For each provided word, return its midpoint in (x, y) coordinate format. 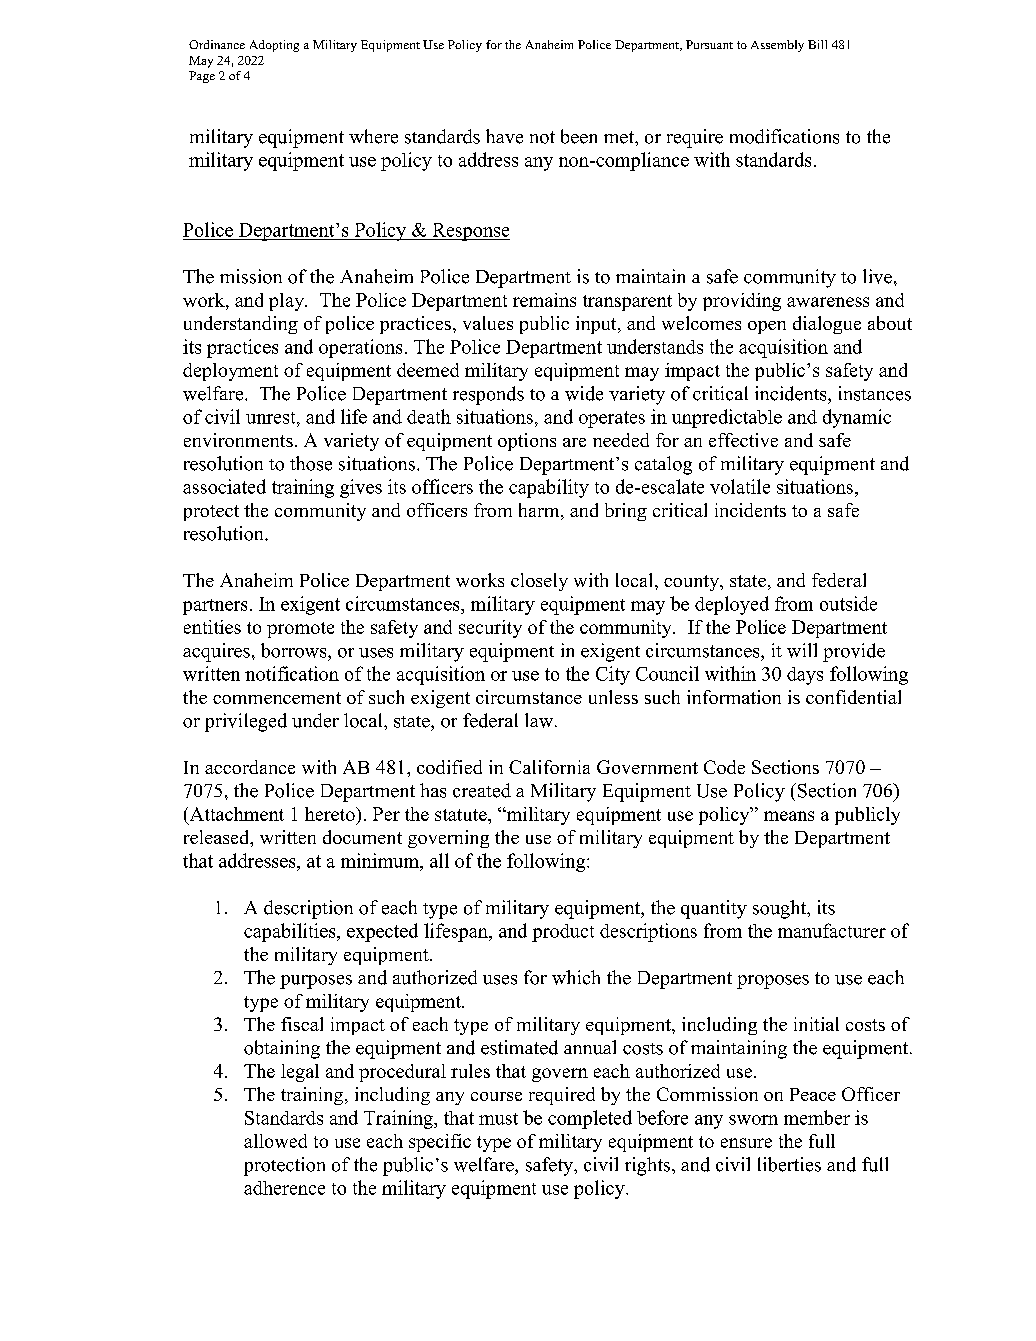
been (579, 136)
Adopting (274, 46)
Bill (817, 44)
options (527, 442)
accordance (250, 767)
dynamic (857, 418)
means (789, 816)
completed (590, 1119)
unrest (272, 418)
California (549, 767)
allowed (275, 1141)
